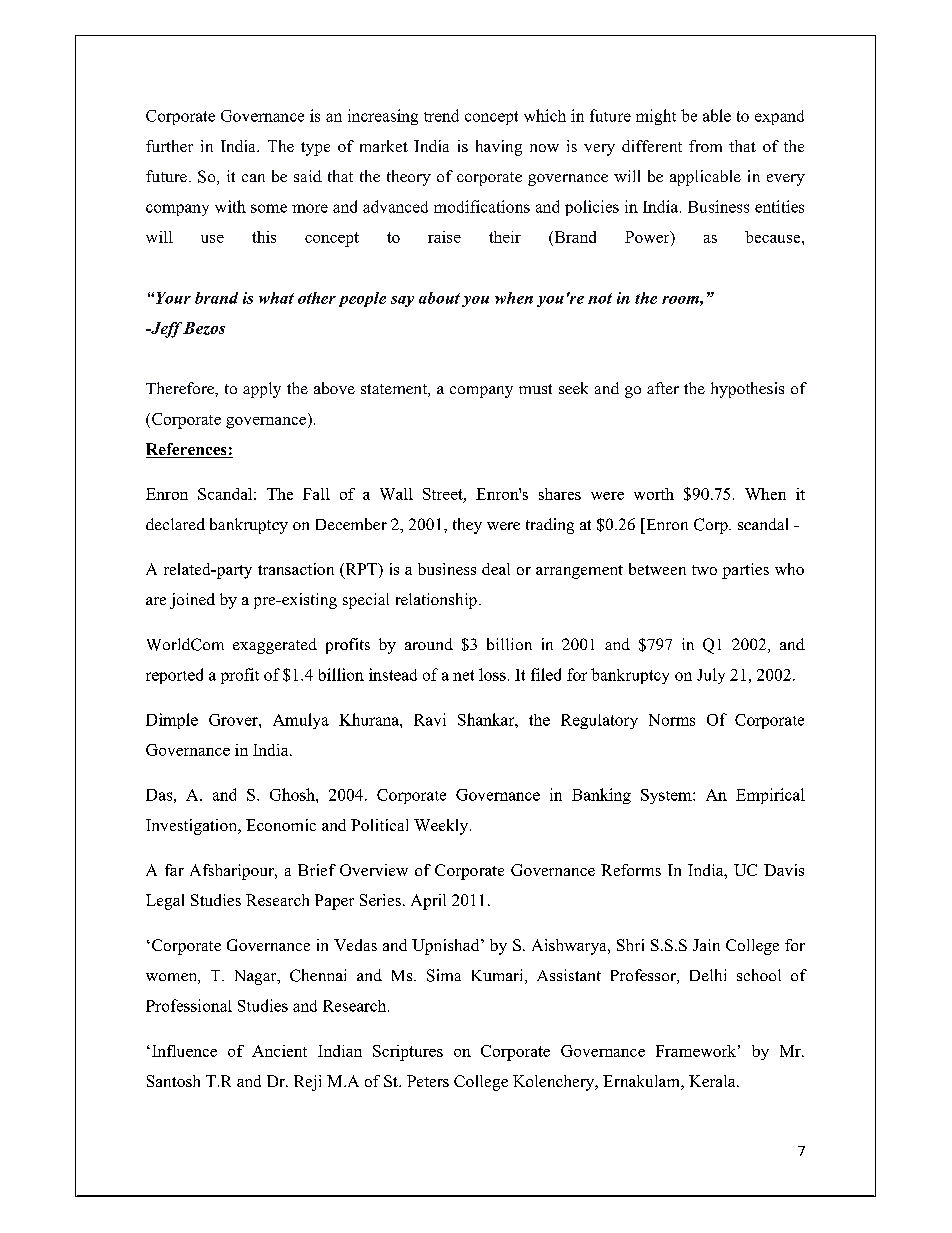 This image has width=952, height=1233. I want to click on Peters, so click(428, 1081).
